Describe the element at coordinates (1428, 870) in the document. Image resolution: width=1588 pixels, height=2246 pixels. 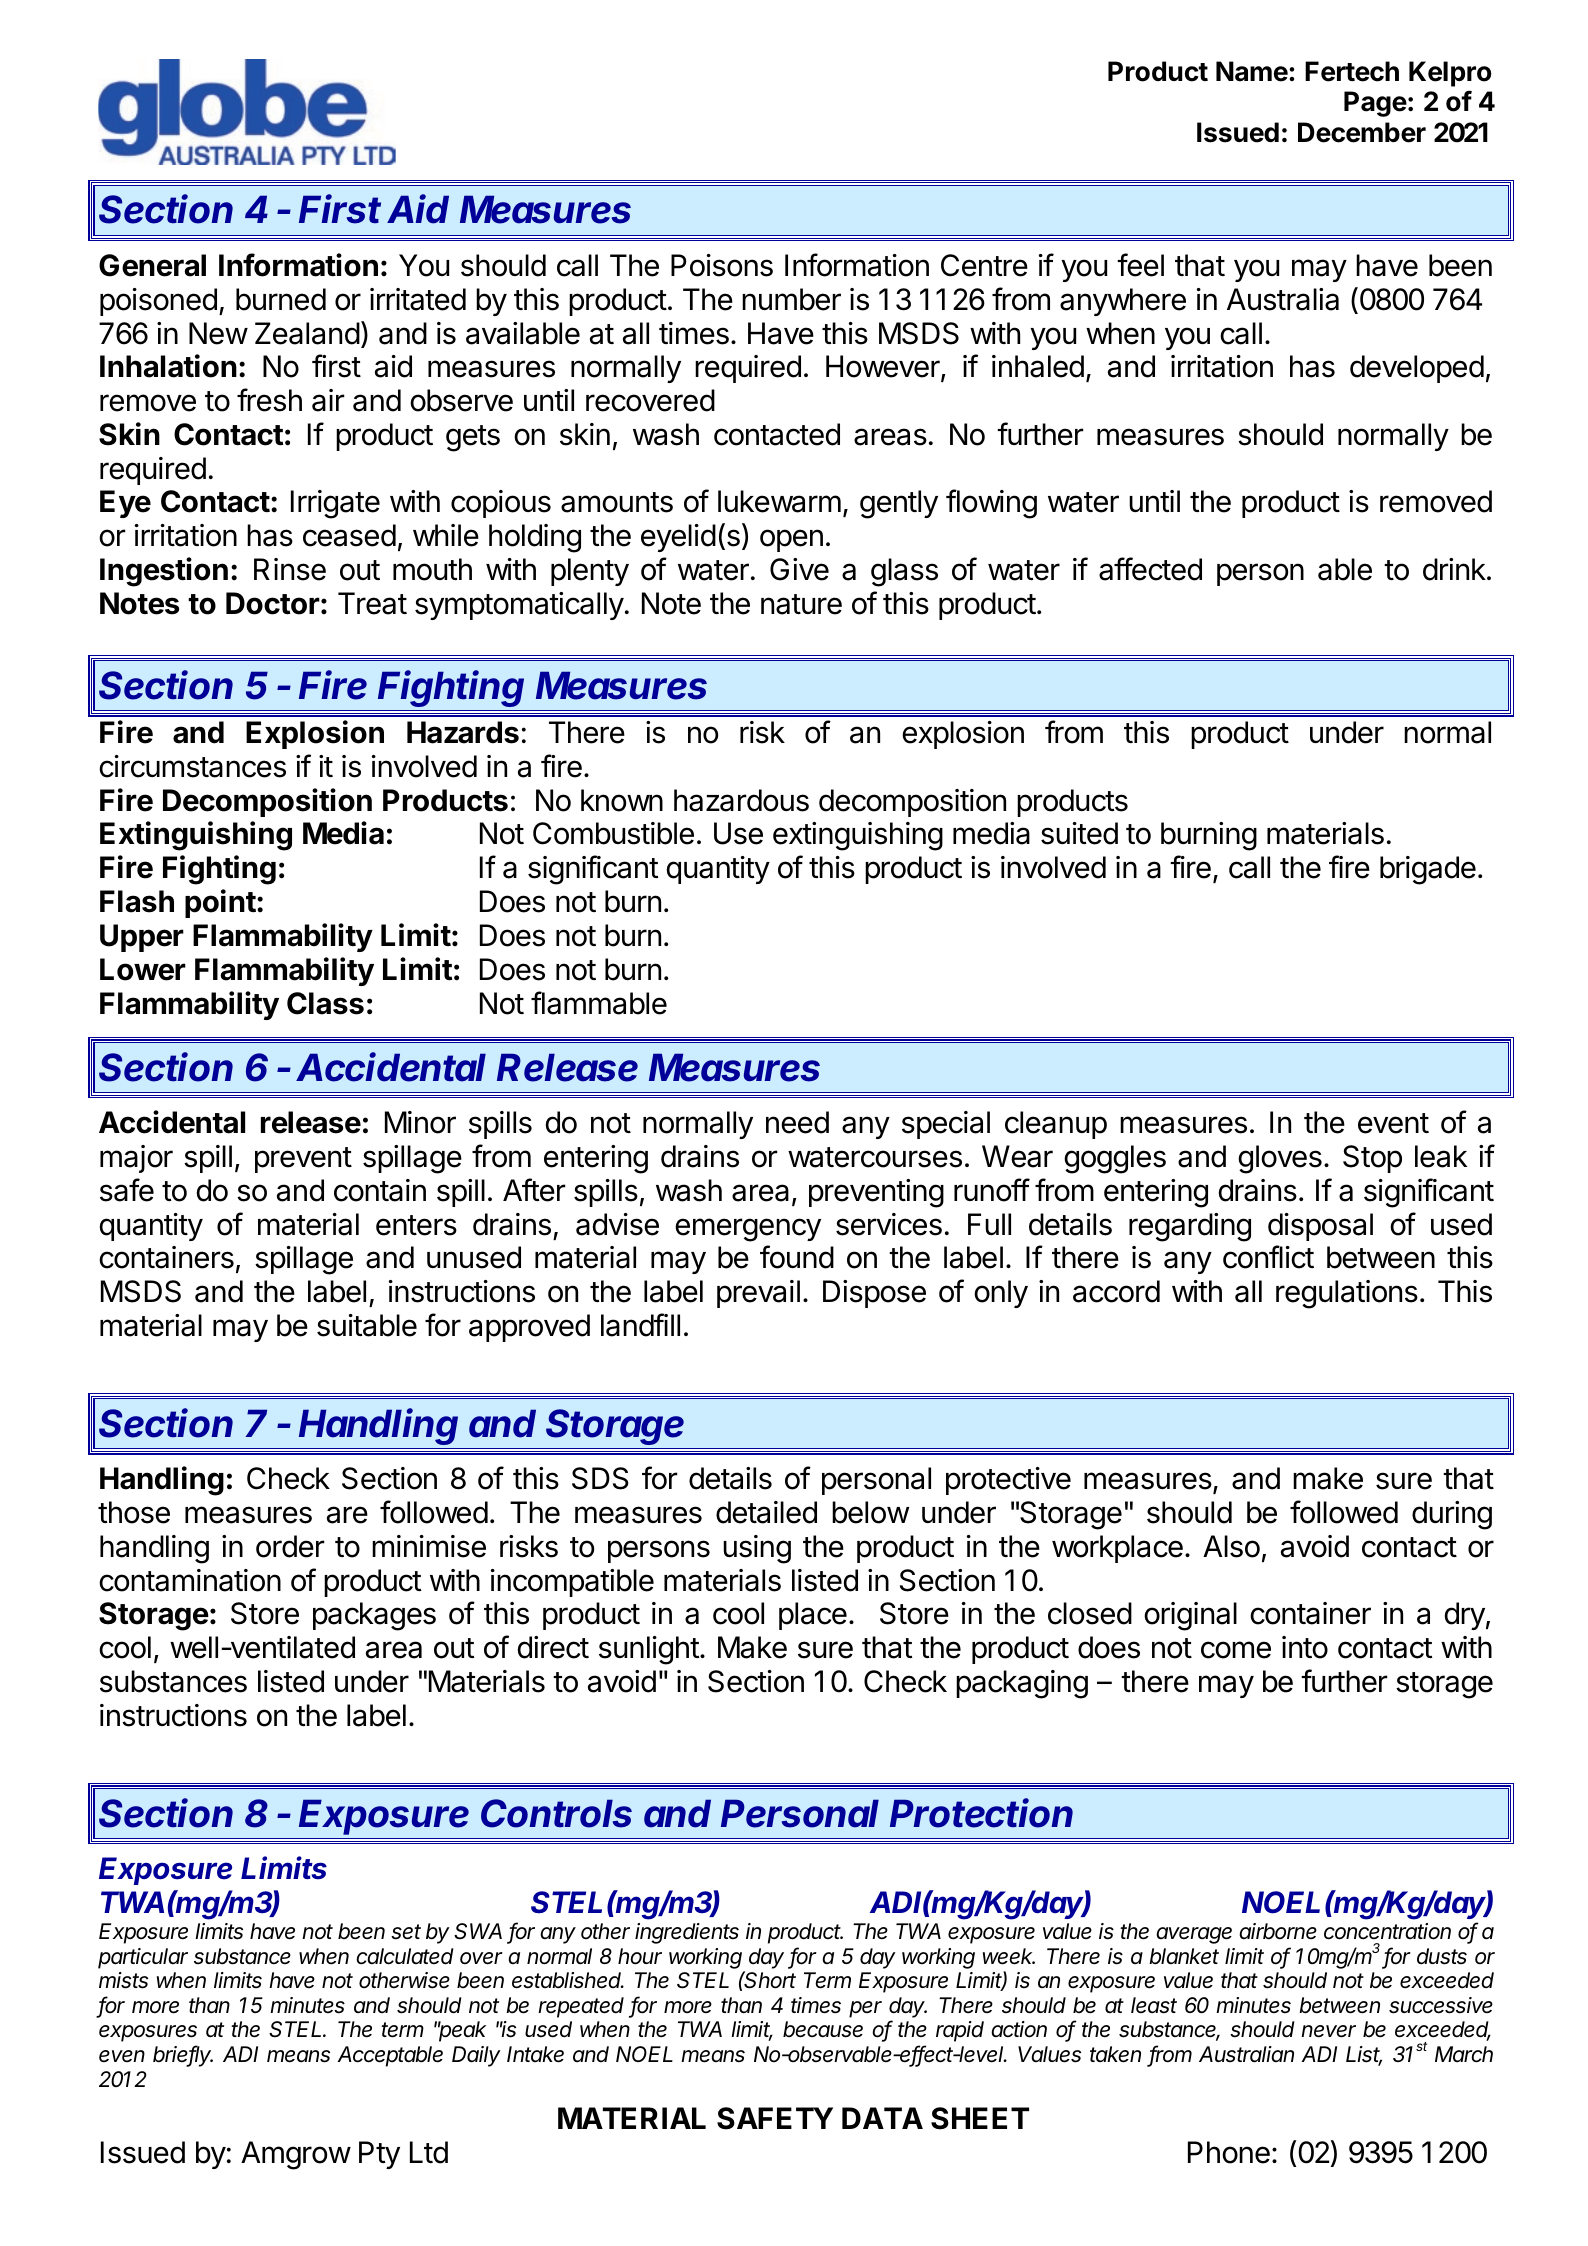
I see `brigade` at that location.
